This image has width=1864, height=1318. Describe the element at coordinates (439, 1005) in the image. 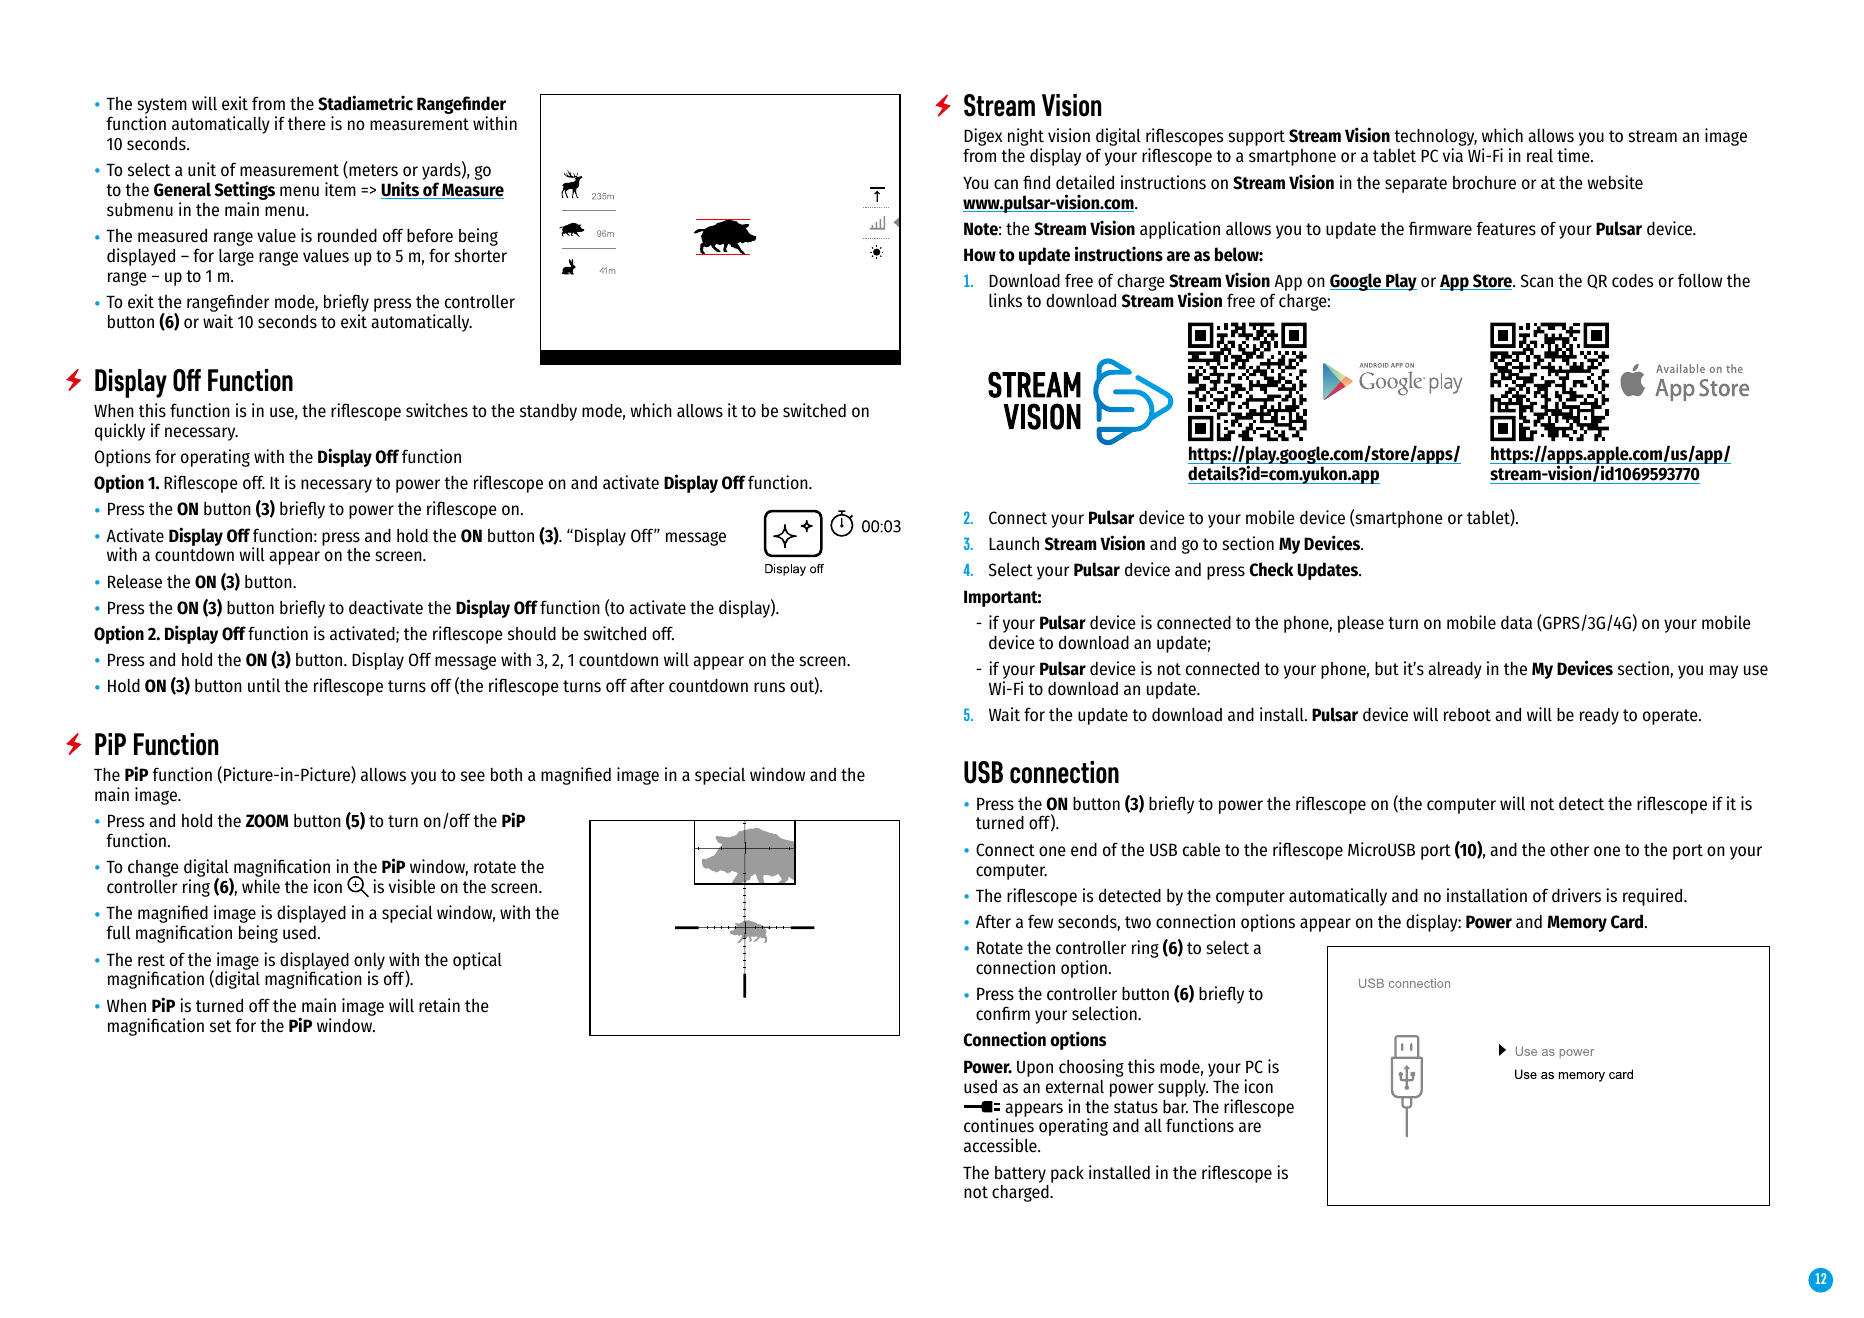

I see `retain` at that location.
